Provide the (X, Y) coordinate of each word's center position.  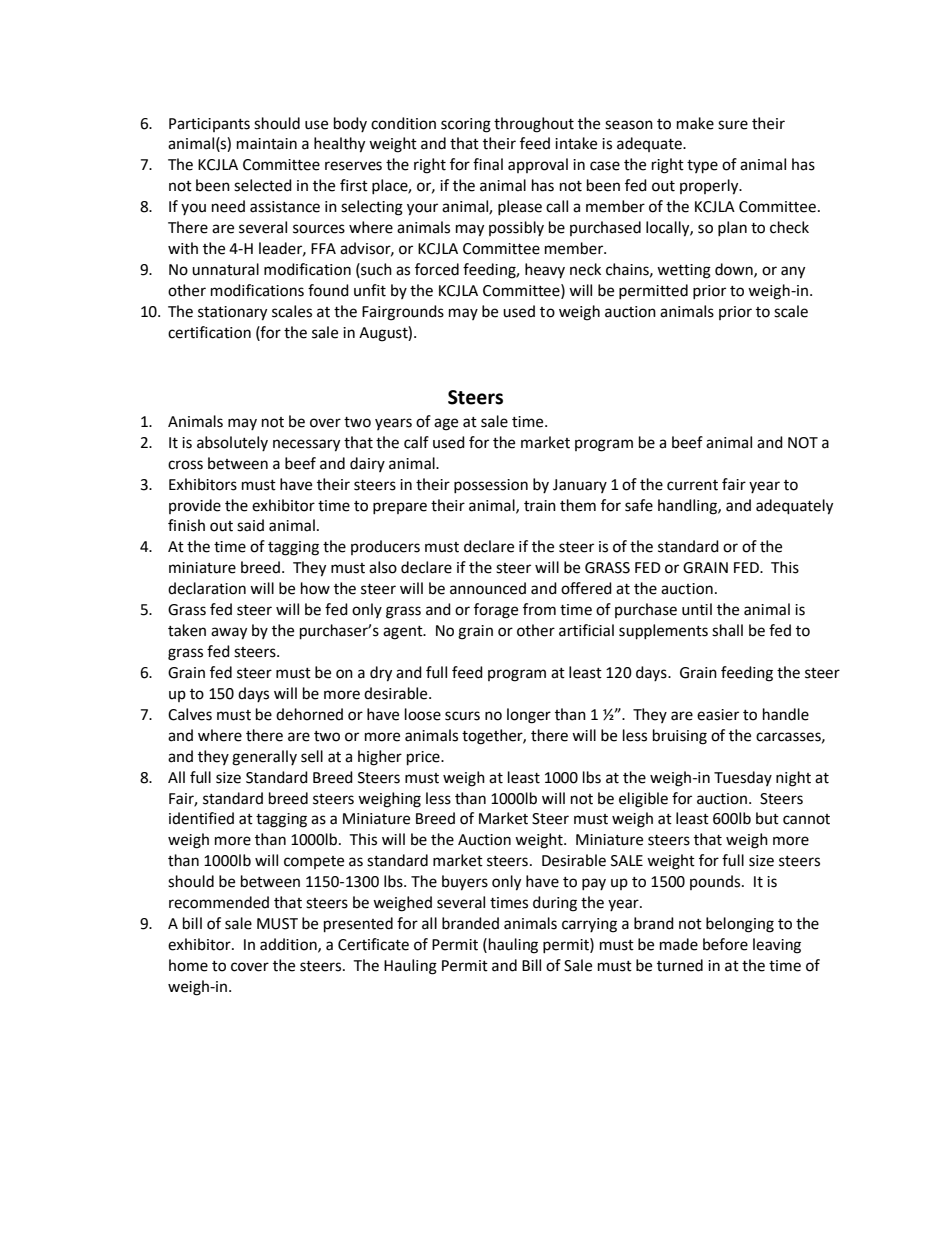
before (725, 944)
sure (733, 125)
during (555, 904)
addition (289, 945)
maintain (267, 144)
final (488, 164)
